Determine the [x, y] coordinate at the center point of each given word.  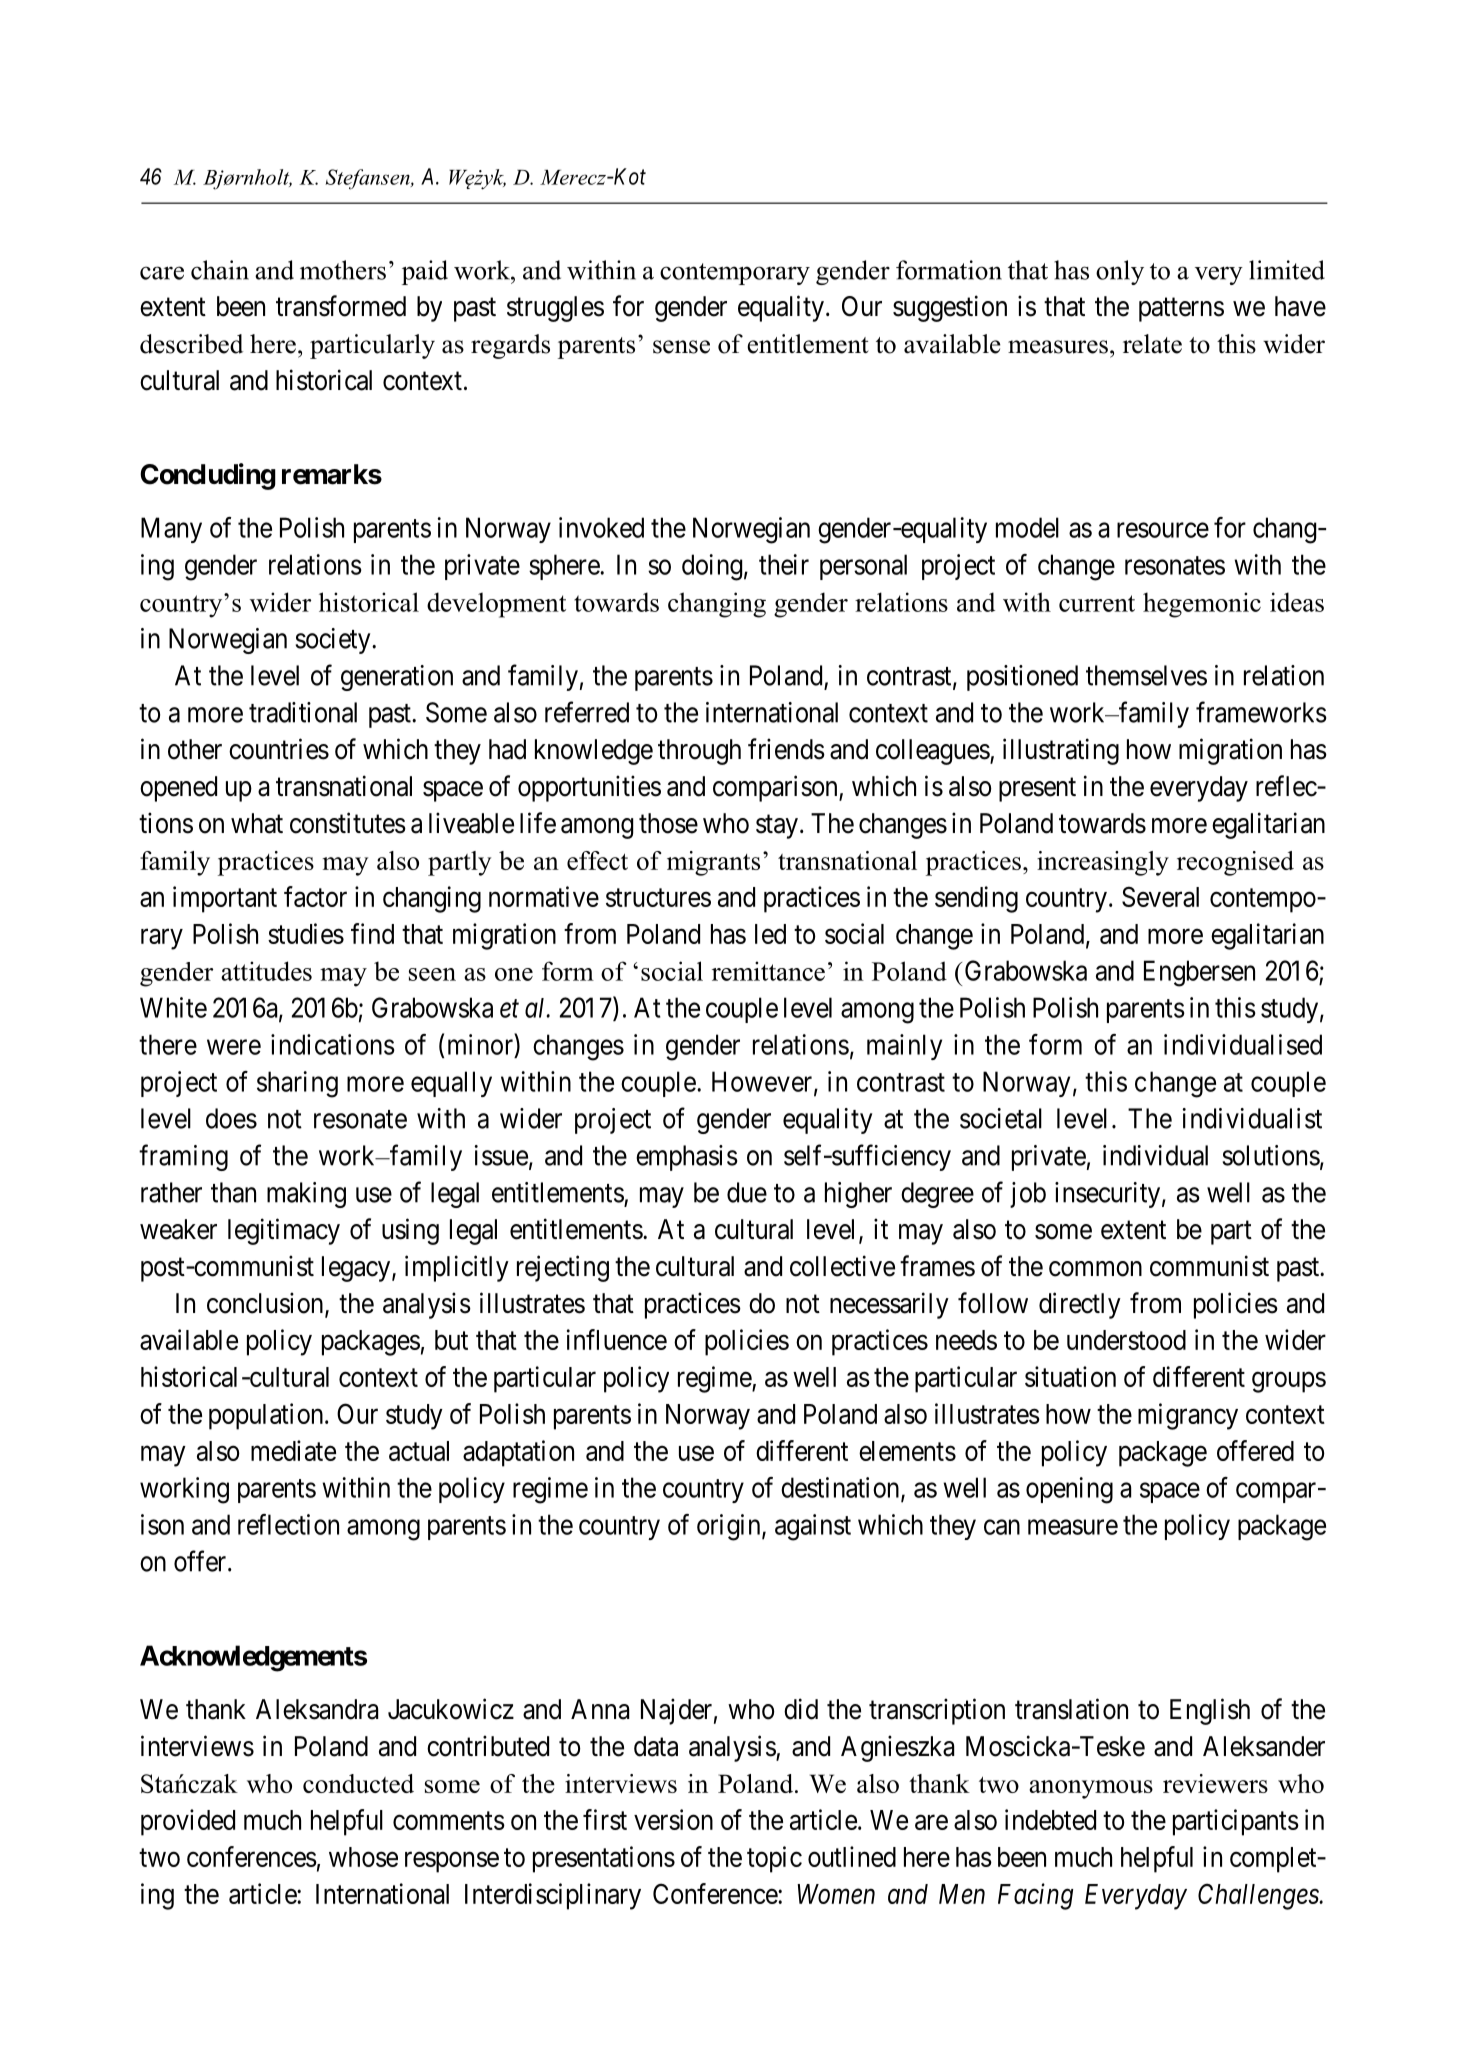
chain [220, 270]
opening [1069, 1490]
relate [1152, 344]
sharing [297, 1084]
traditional [303, 712]
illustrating [1061, 751]
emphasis [686, 1158]
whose [363, 1857]
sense [681, 347]
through [699, 752]
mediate [293, 1450]
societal [1001, 1118]
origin [730, 1527]
